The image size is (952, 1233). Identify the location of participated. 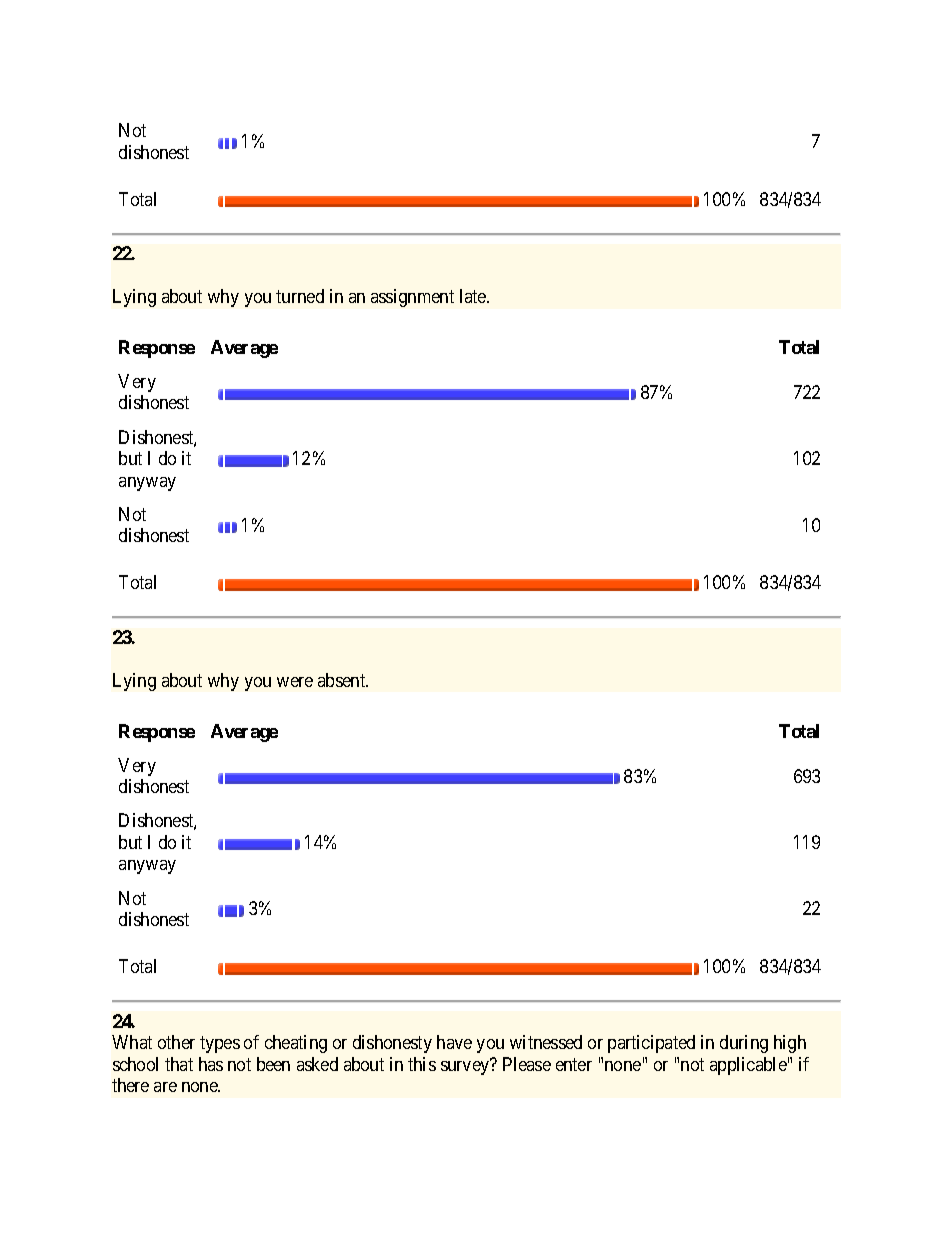
(651, 1044).
